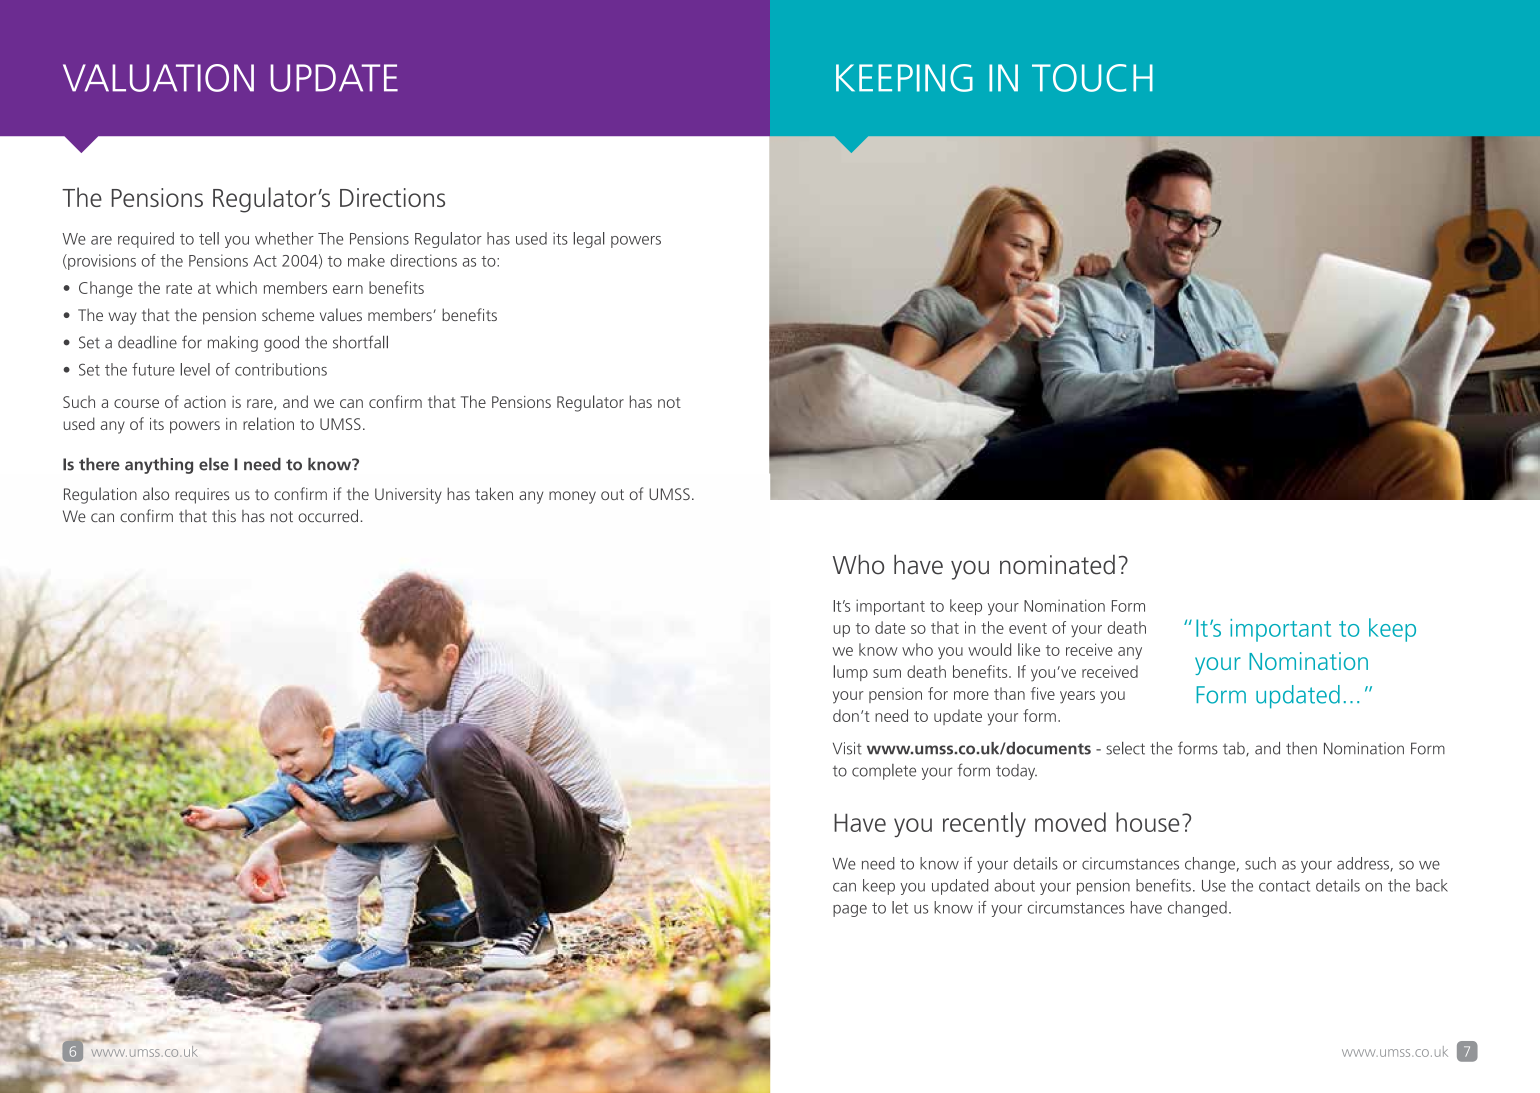 Image resolution: width=1540 pixels, height=1093 pixels. What do you see at coordinates (850, 911) in the screenshot?
I see `page` at bounding box center [850, 911].
